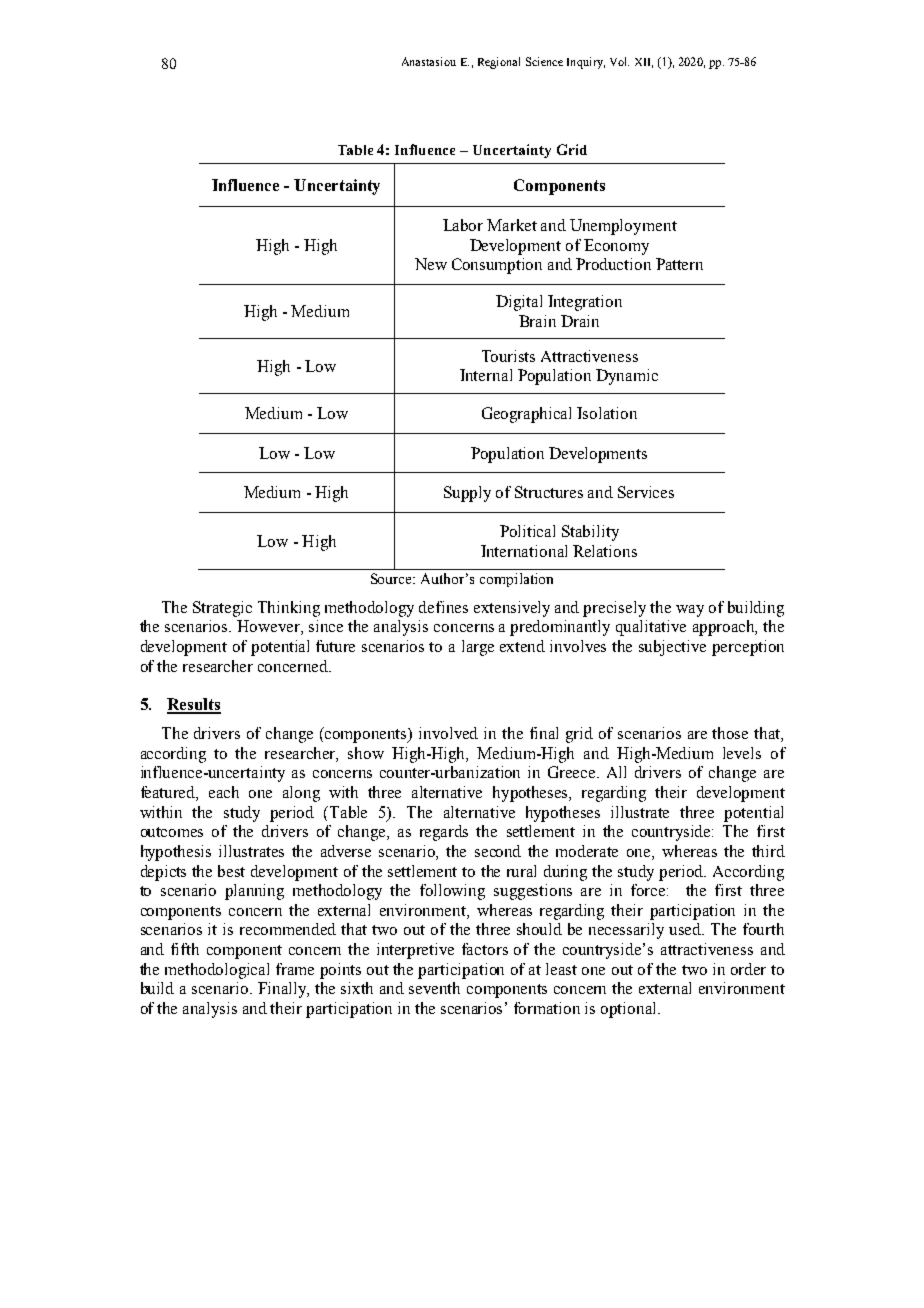 The image size is (924, 1308). I want to click on subjective, so click(672, 648).
